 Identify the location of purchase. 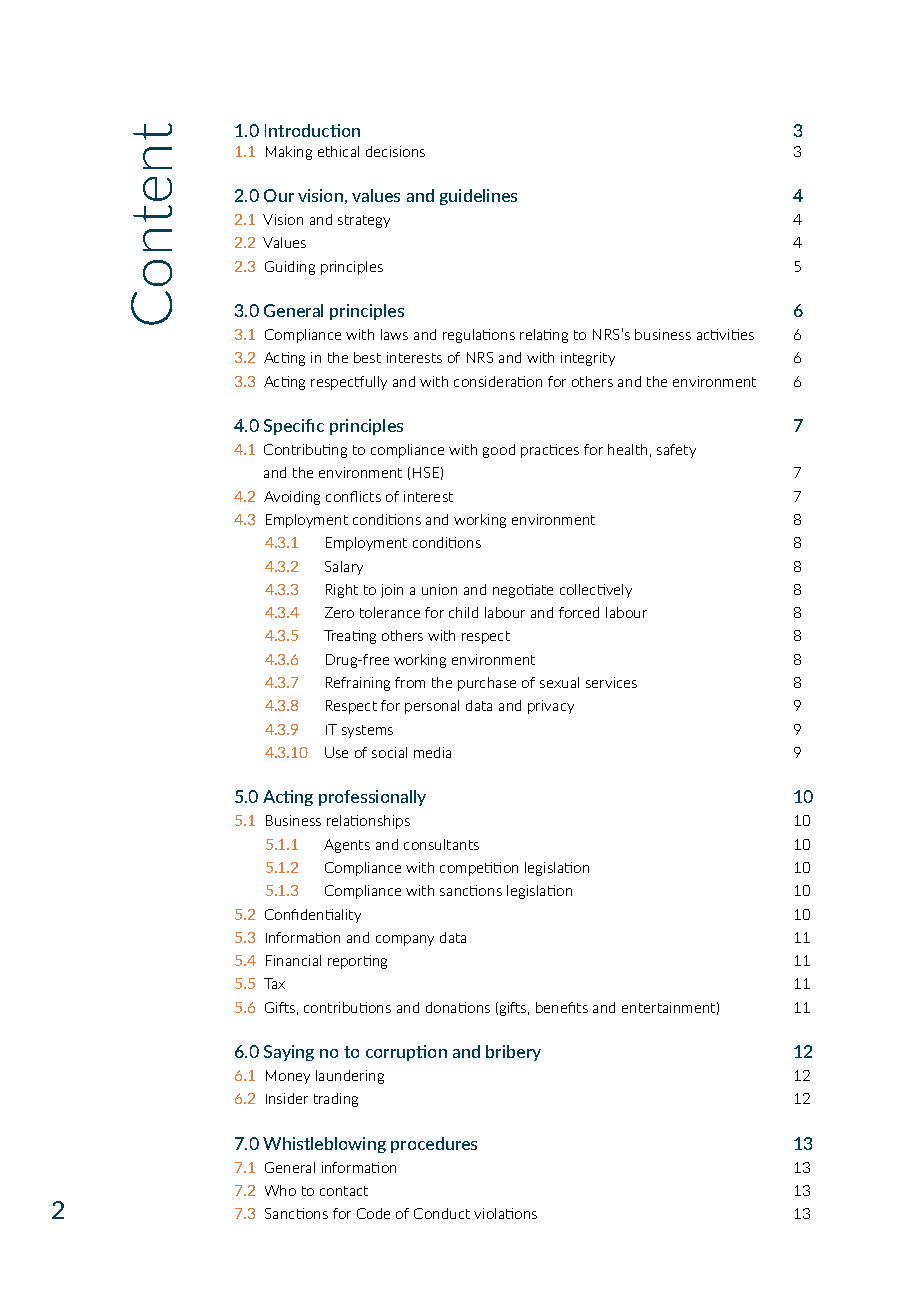
(487, 684).
